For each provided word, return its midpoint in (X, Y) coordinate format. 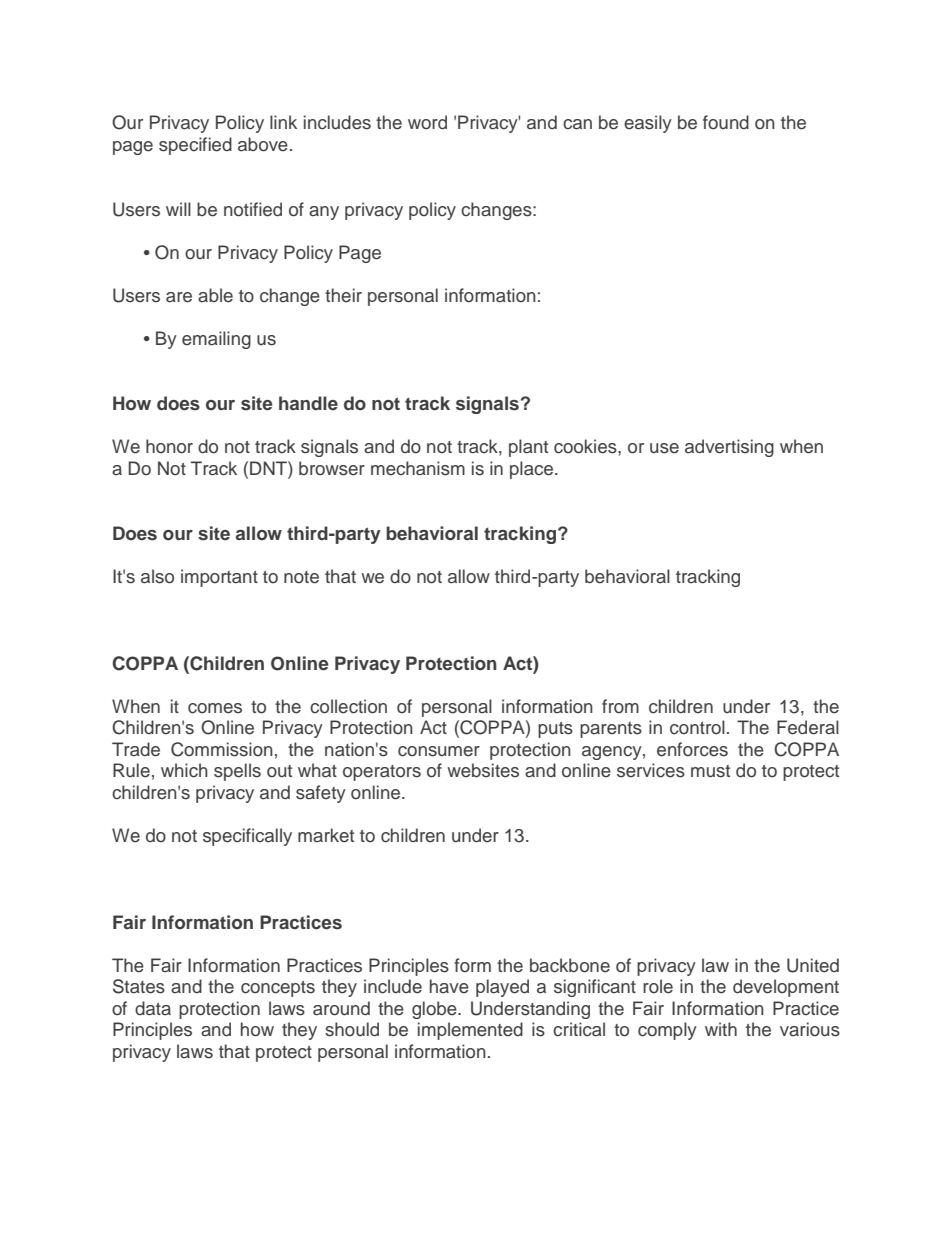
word (427, 122)
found (726, 122)
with (721, 1029)
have (449, 986)
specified (195, 146)
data (153, 1008)
